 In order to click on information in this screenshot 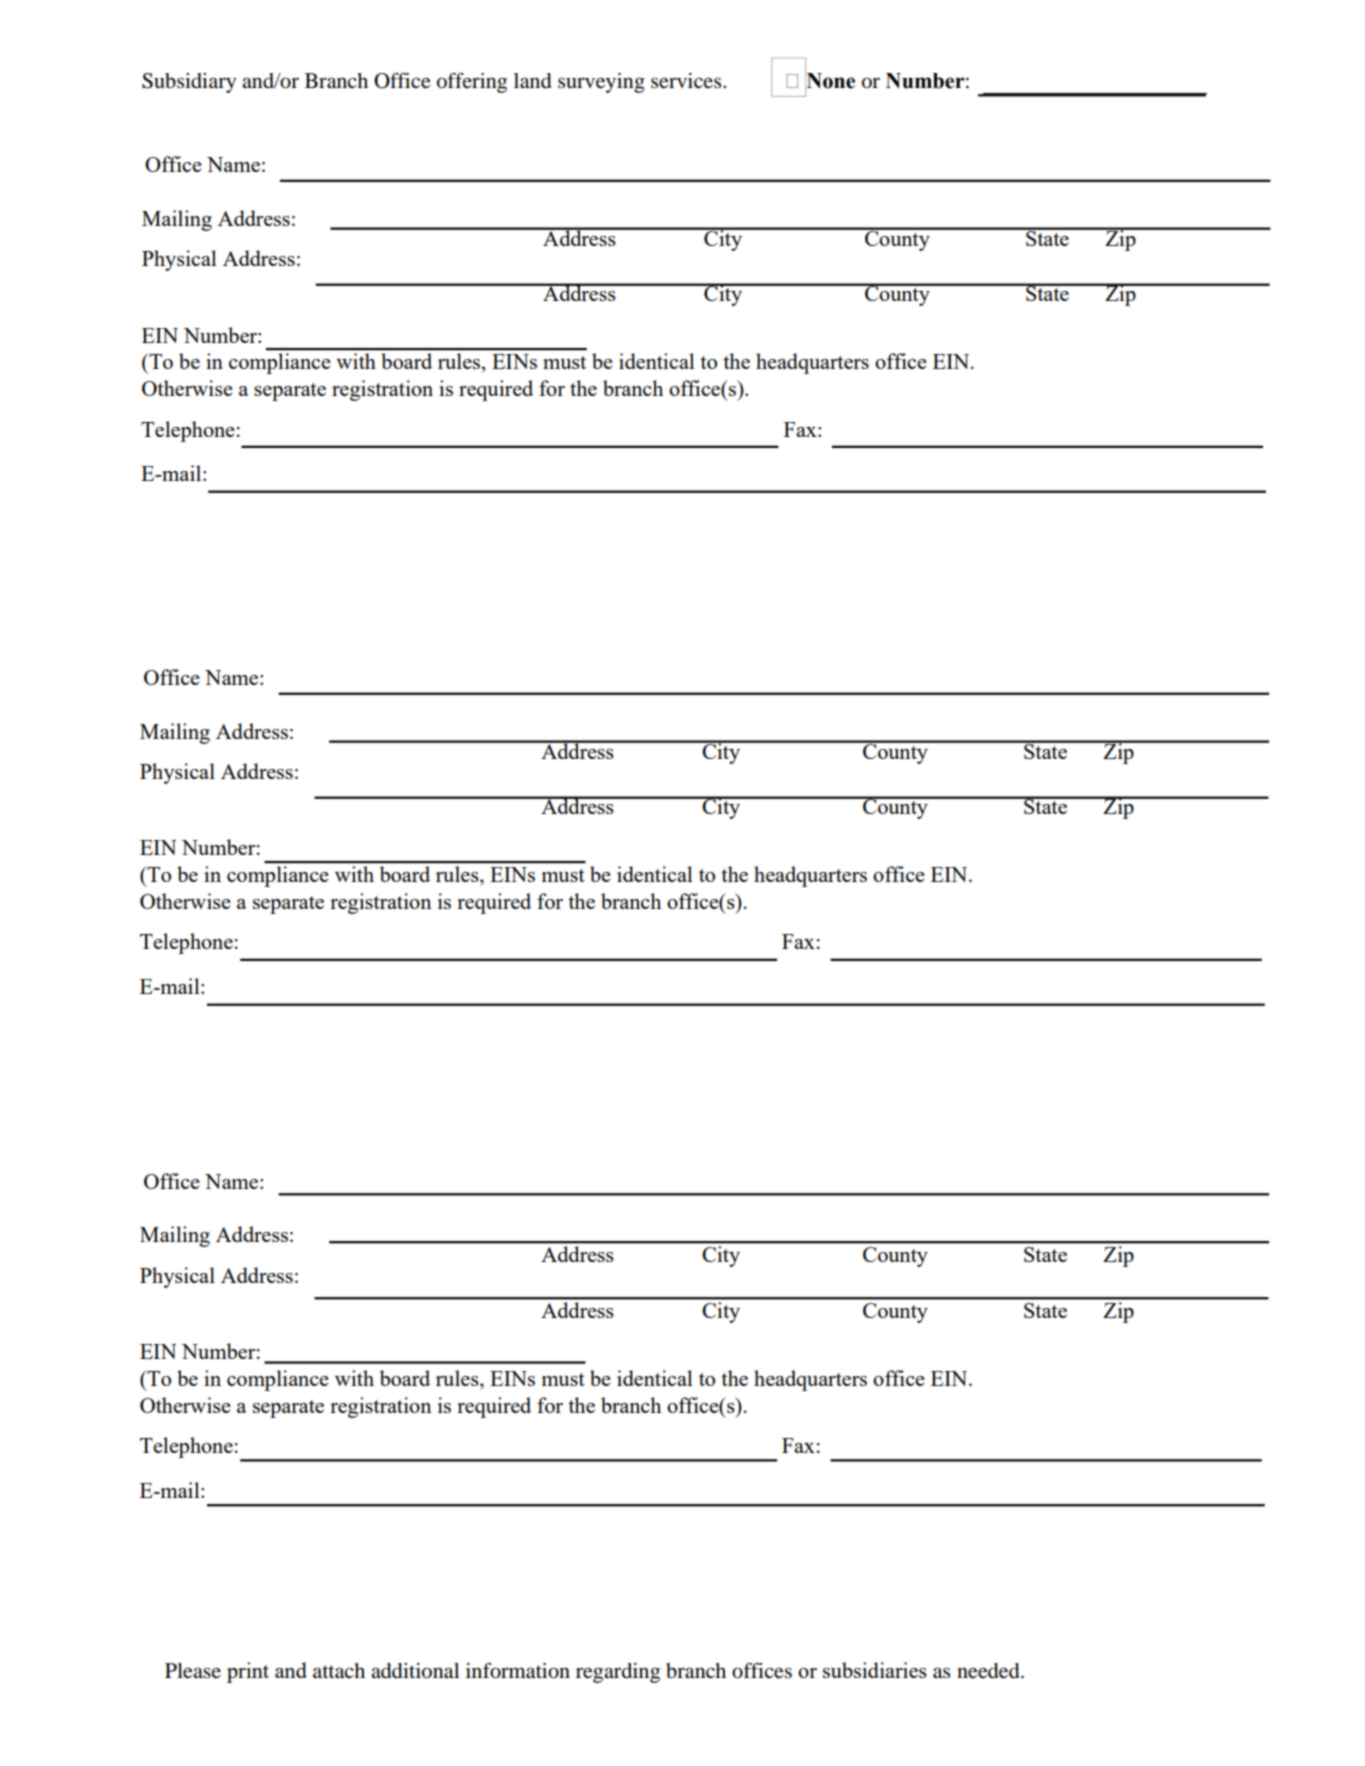, I will do `click(518, 1671)`.
